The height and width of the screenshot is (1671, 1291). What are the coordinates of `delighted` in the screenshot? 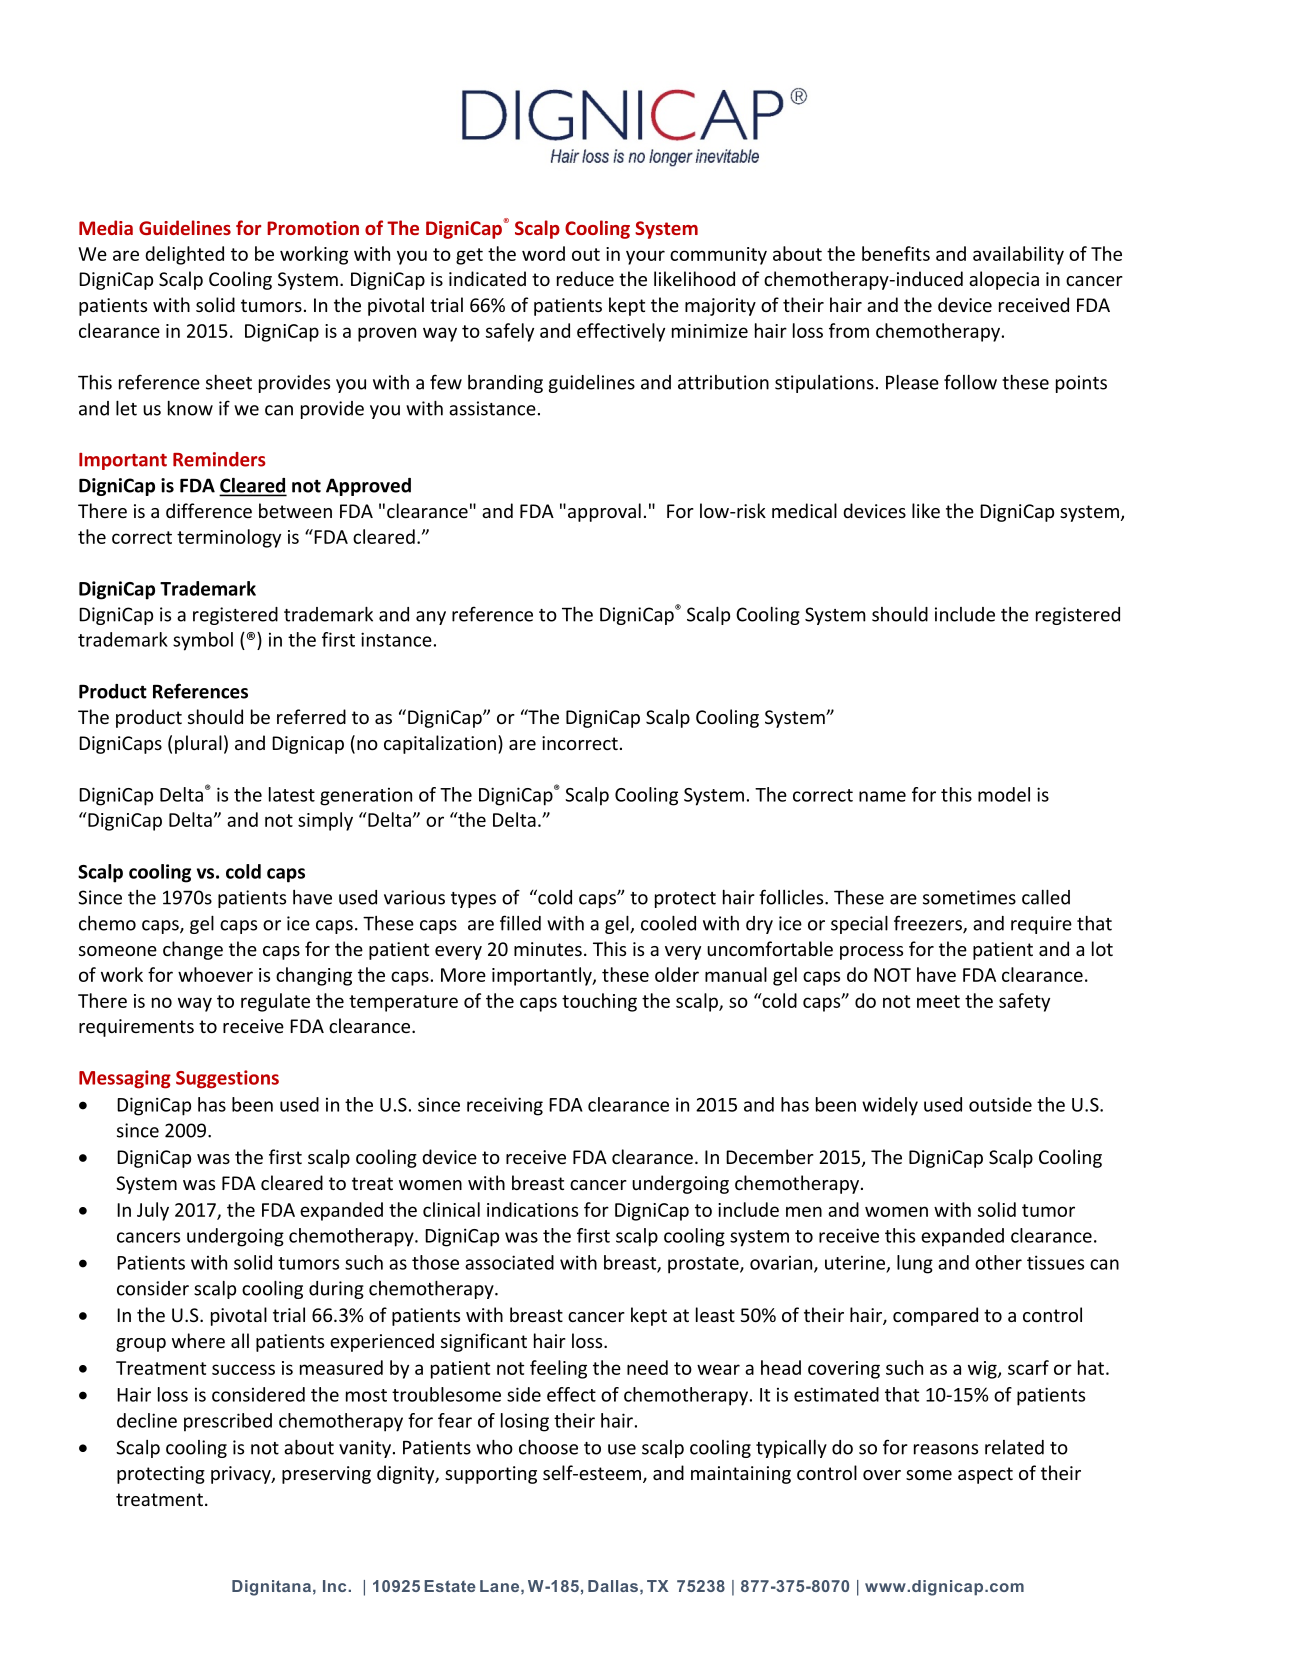 It's located at (184, 255).
